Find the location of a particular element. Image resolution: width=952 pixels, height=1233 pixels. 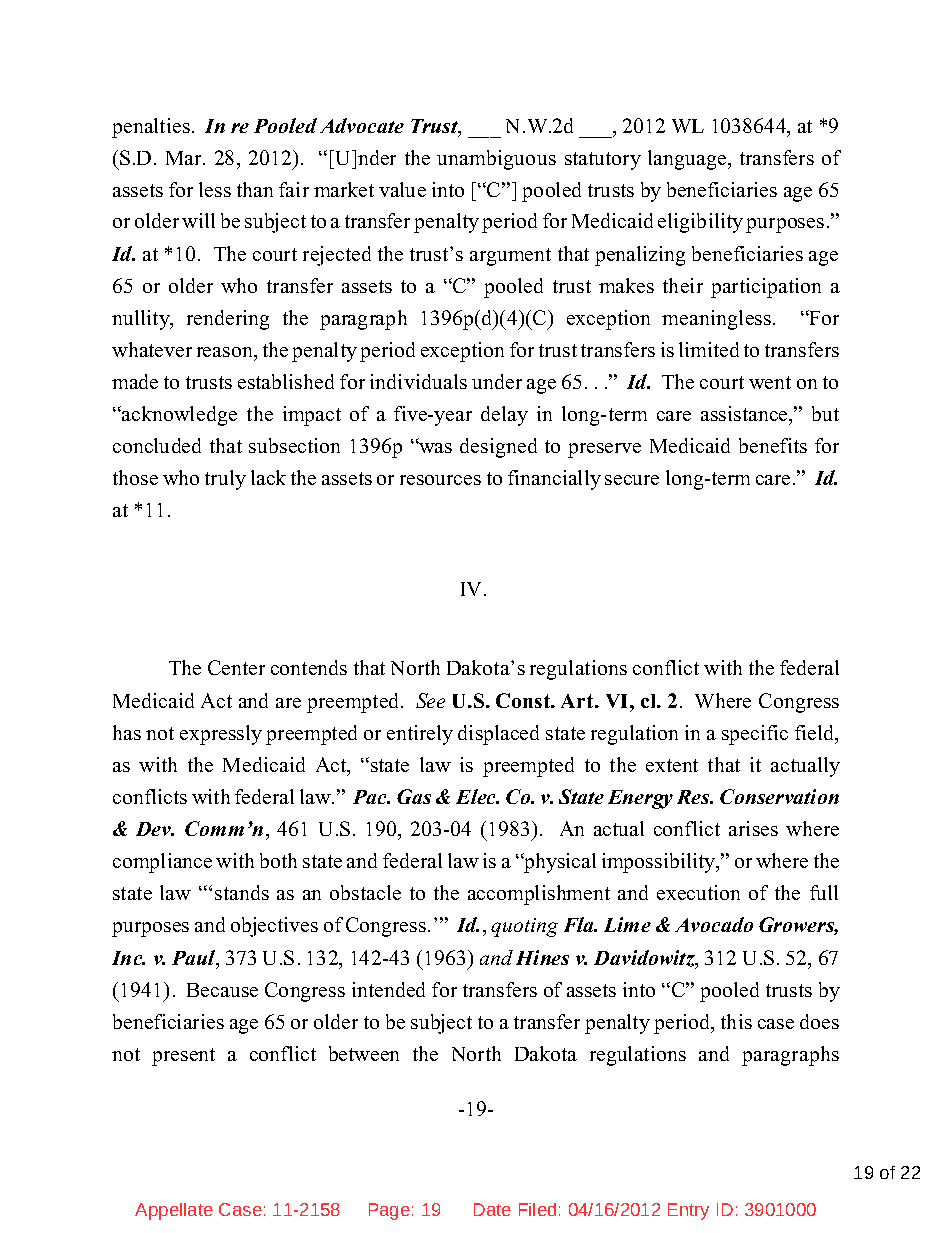

unambiguous is located at coordinates (496, 160).
